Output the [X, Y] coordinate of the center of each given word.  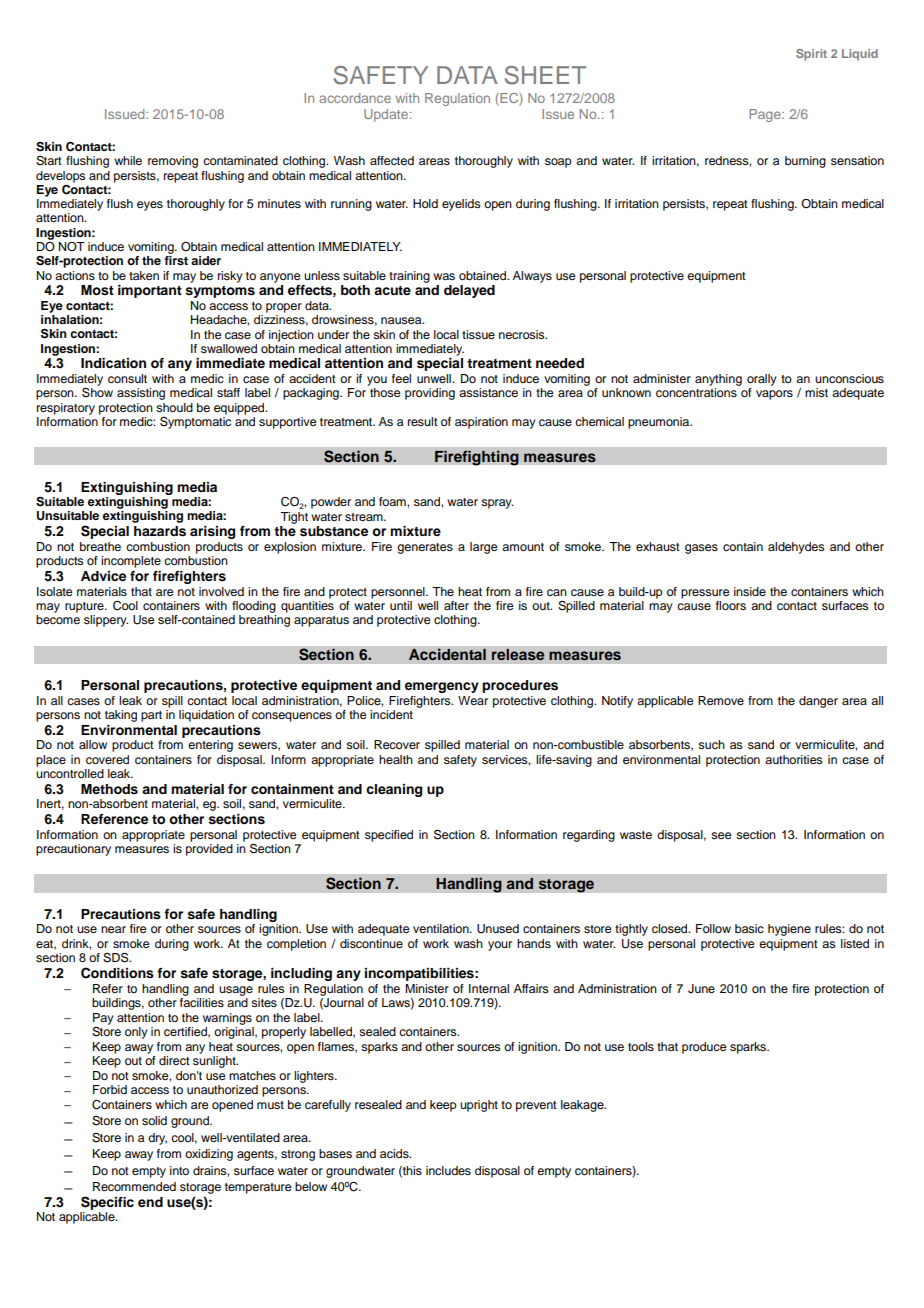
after [456, 605]
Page [766, 115]
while [128, 160]
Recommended [134, 1186]
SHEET [545, 75]
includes [448, 1170]
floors [731, 605]
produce [704, 1048]
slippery [106, 621]
